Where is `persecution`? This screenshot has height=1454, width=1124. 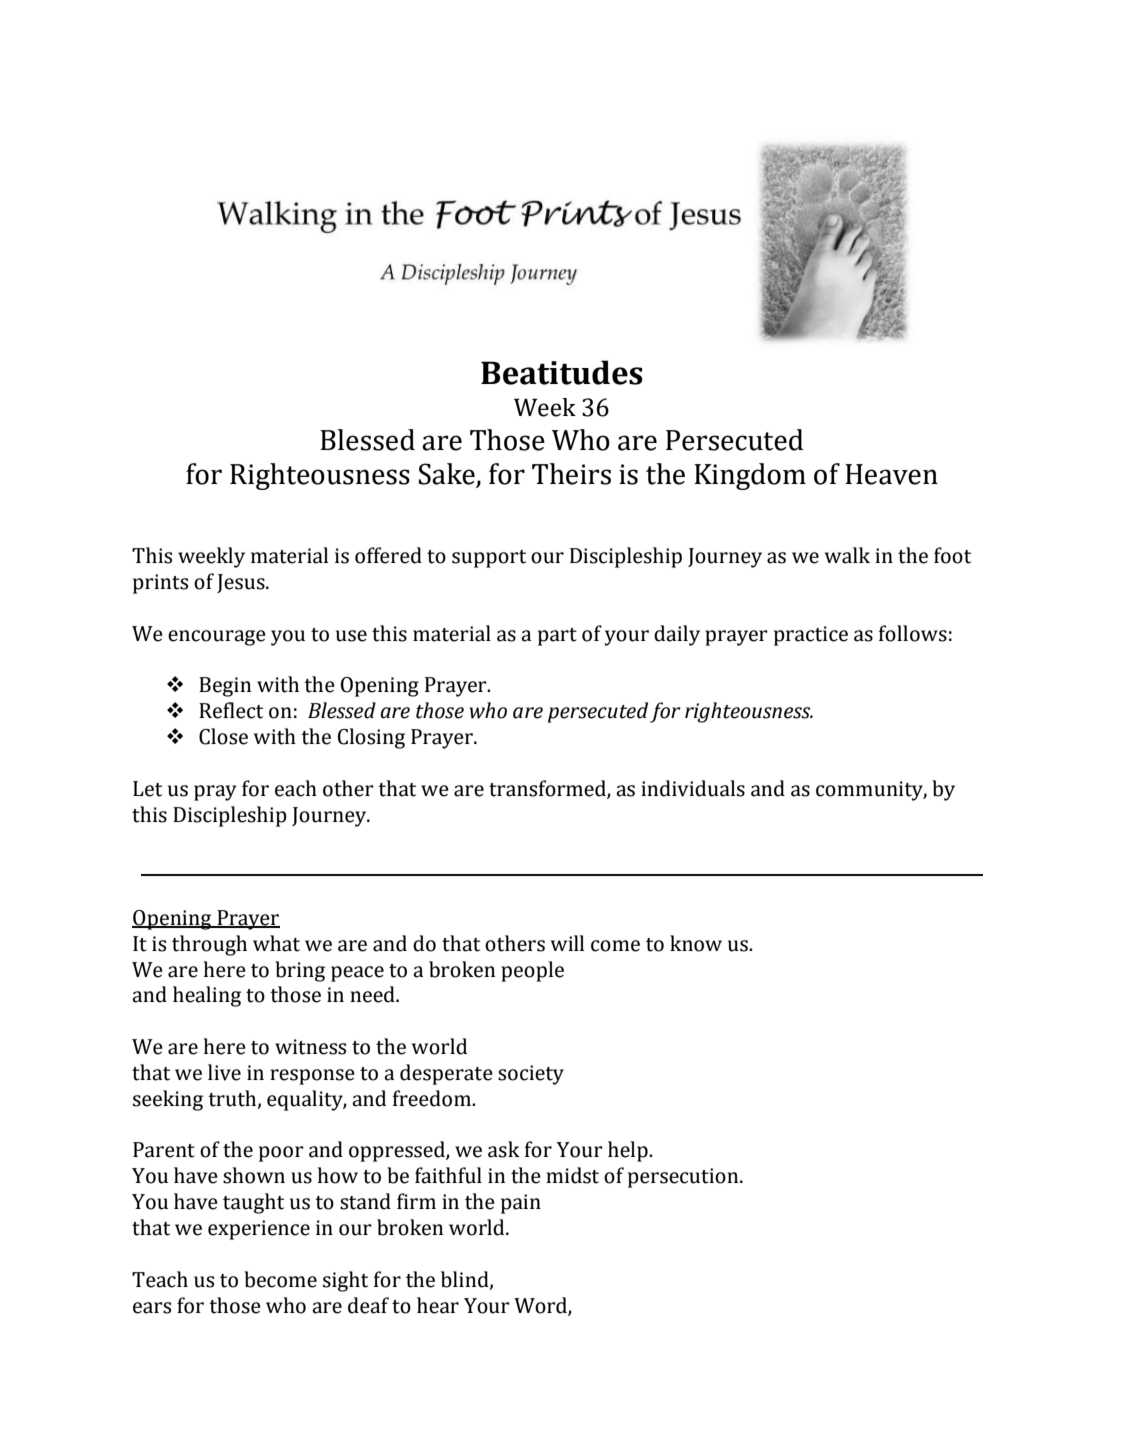
persecution is located at coordinates (684, 1178).
